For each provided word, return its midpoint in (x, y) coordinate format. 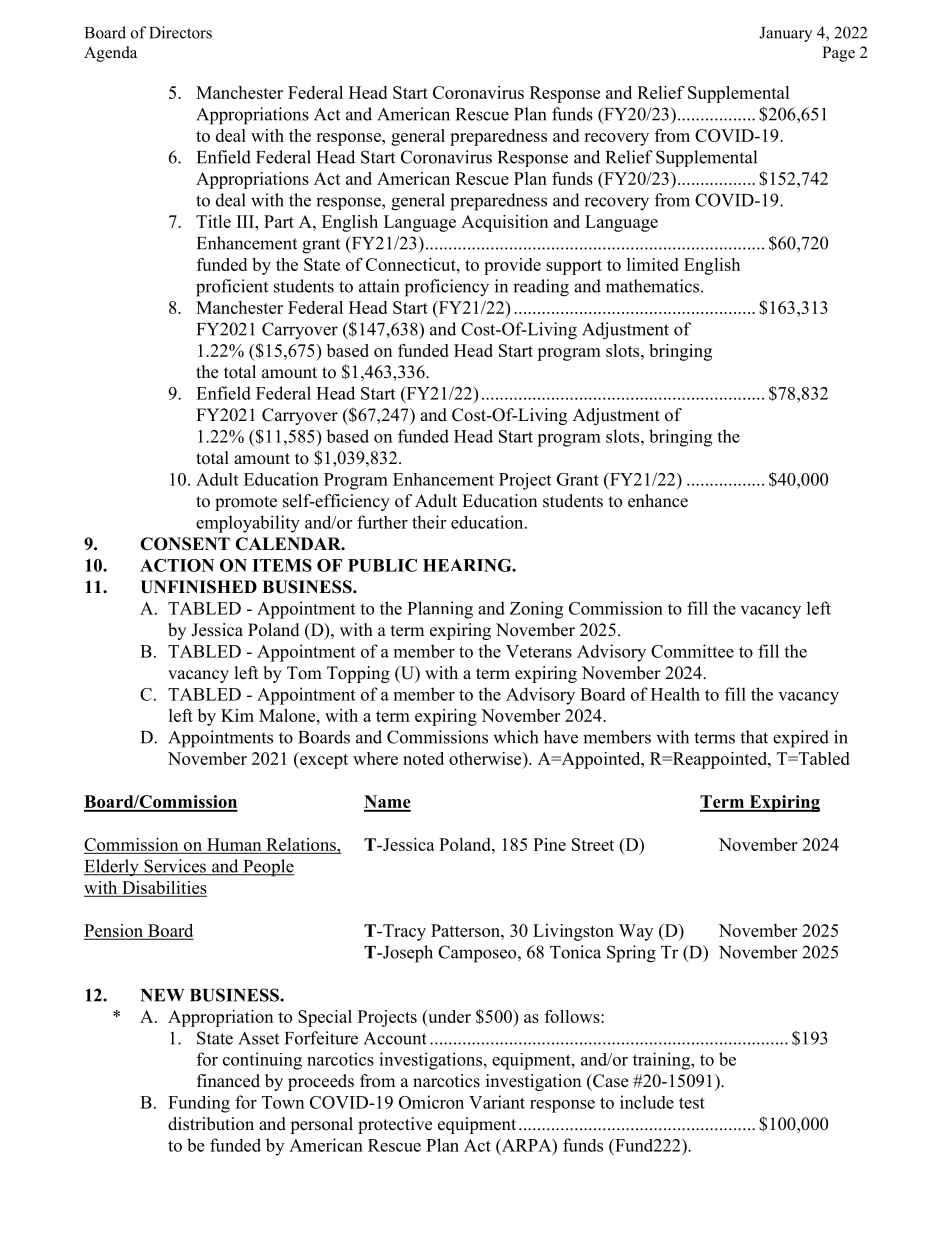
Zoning (536, 610)
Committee (692, 651)
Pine (549, 844)
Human (234, 844)
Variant (497, 1102)
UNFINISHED (198, 587)
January (785, 34)
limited (653, 264)
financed (228, 1081)
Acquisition (504, 223)
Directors (180, 32)
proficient (232, 288)
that (754, 737)
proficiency (447, 288)
